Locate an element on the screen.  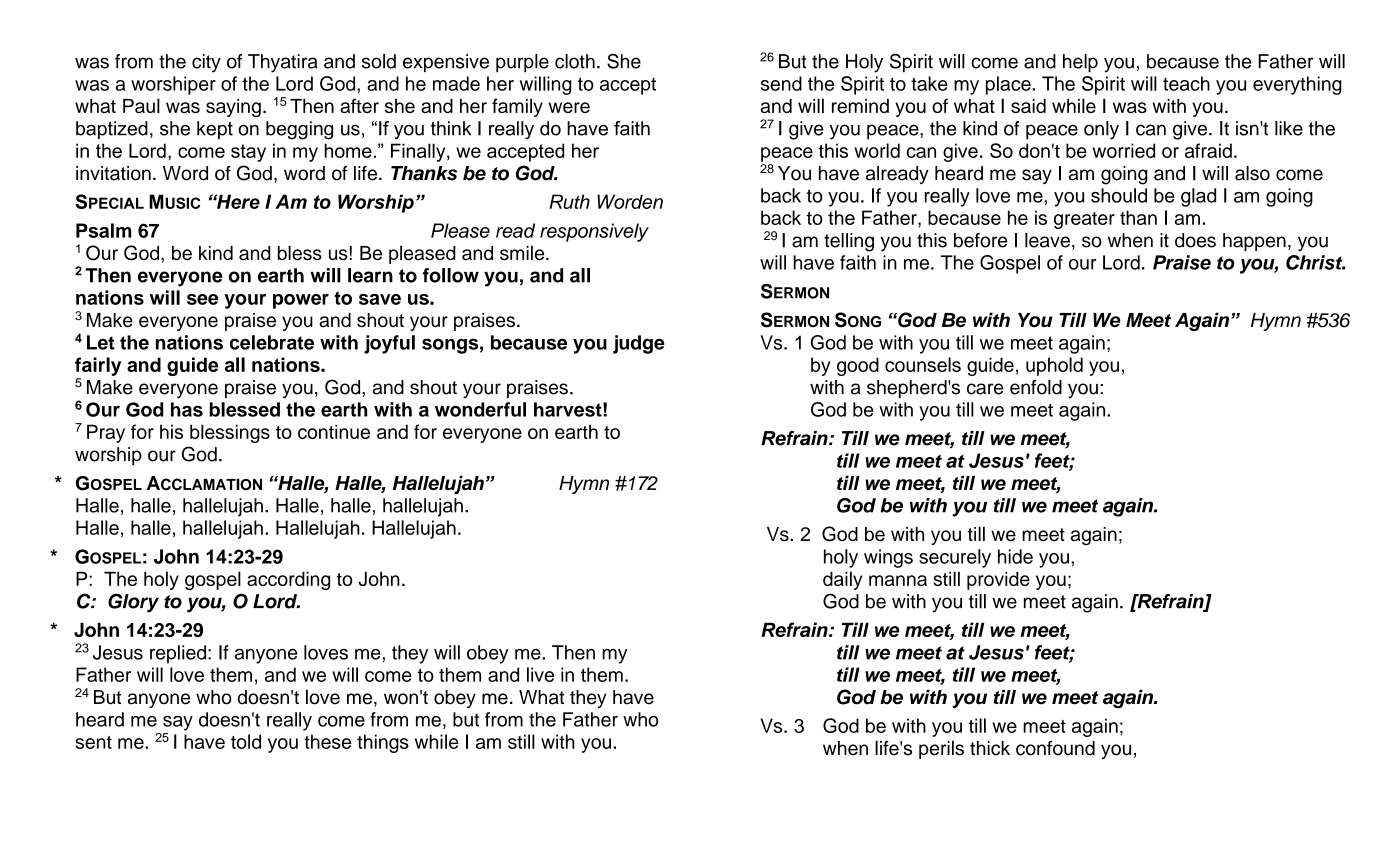
live is located at coordinates (540, 674).
